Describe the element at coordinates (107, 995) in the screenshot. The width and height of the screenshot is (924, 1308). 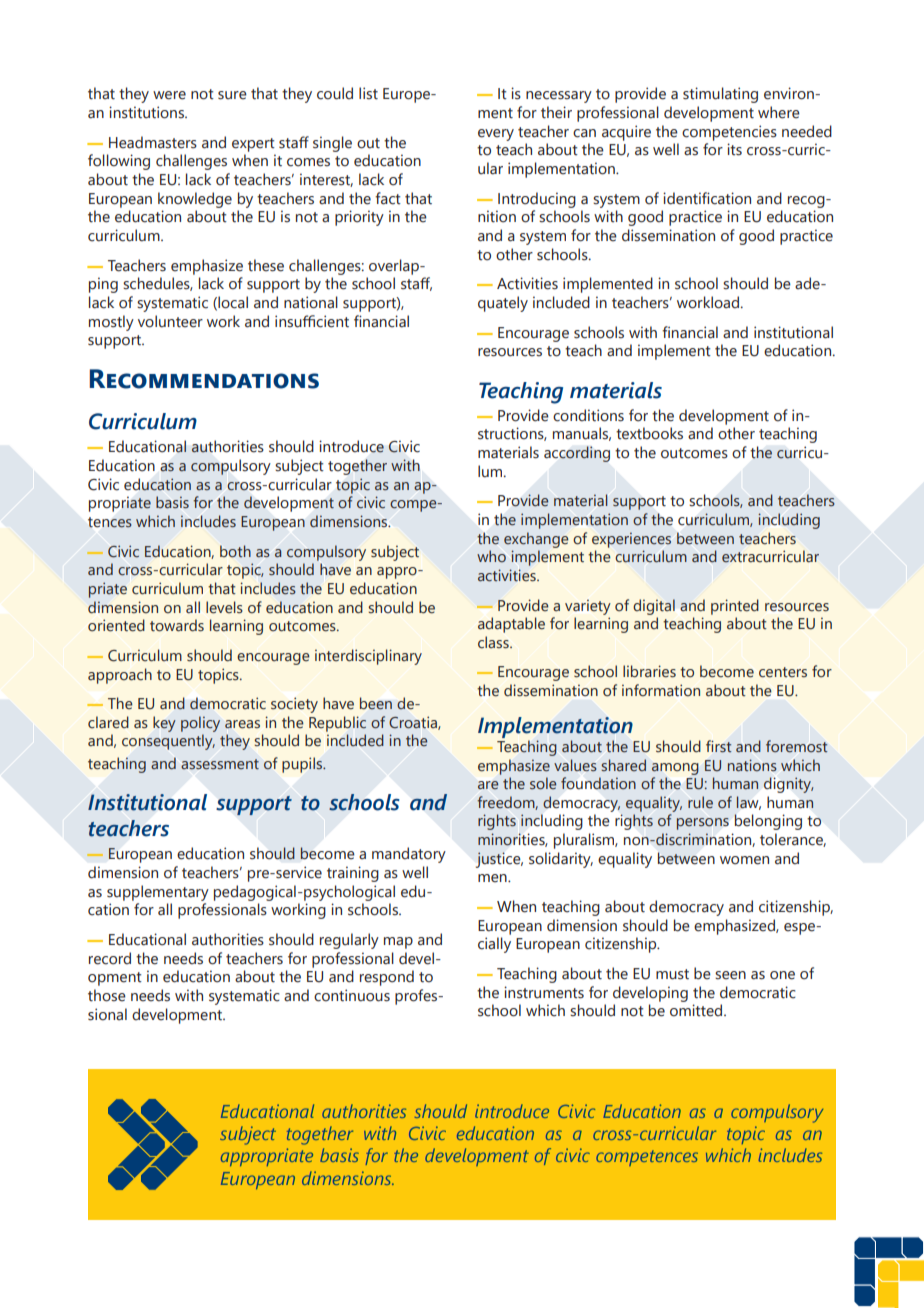
I see `those` at that location.
